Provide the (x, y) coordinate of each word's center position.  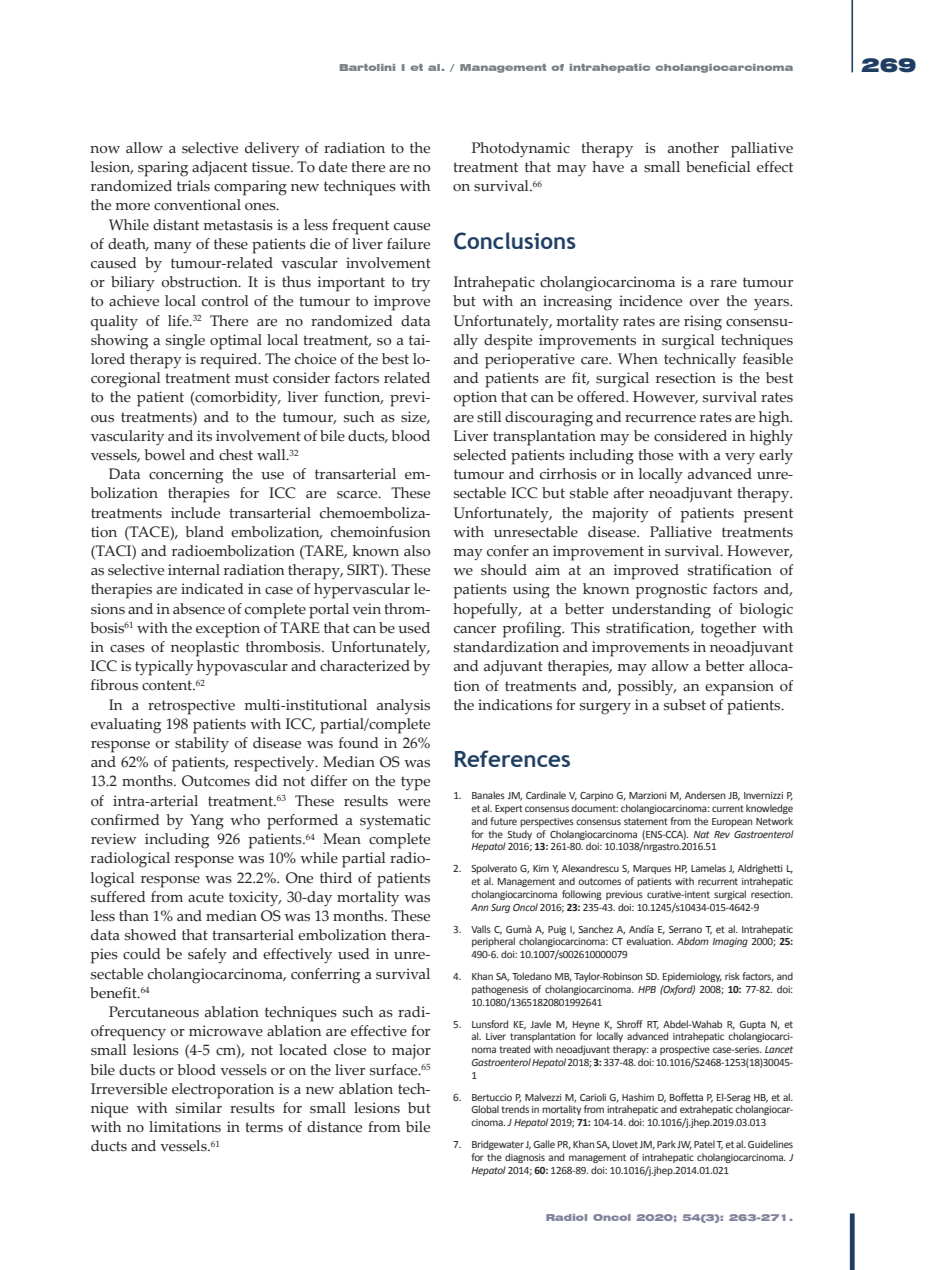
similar (199, 1108)
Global (485, 1109)
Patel (704, 1144)
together (728, 630)
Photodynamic (521, 150)
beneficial (718, 167)
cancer (475, 630)
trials (193, 186)
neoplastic (205, 649)
